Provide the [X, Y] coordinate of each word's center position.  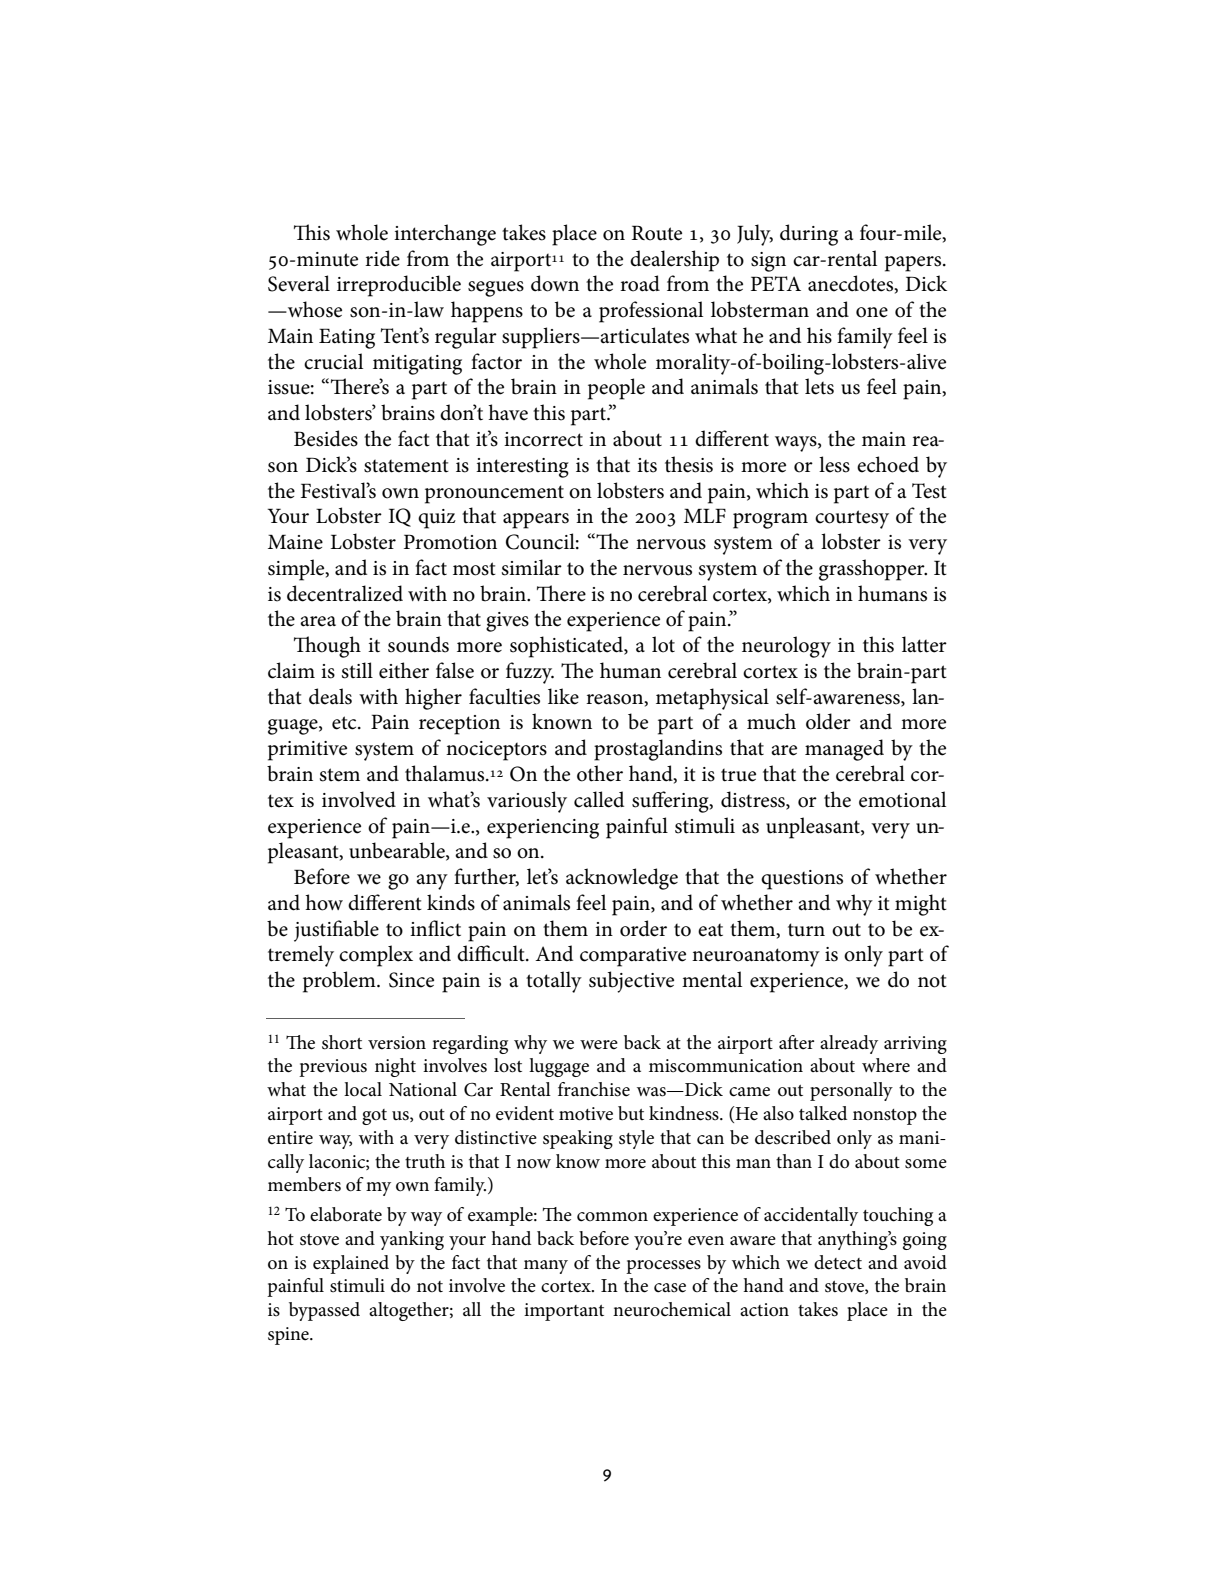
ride [382, 258]
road [640, 283]
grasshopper [873, 570]
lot [663, 644]
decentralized [345, 593]
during [809, 235]
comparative [633, 957]
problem [340, 982]
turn [806, 930]
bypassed [324, 1311]
